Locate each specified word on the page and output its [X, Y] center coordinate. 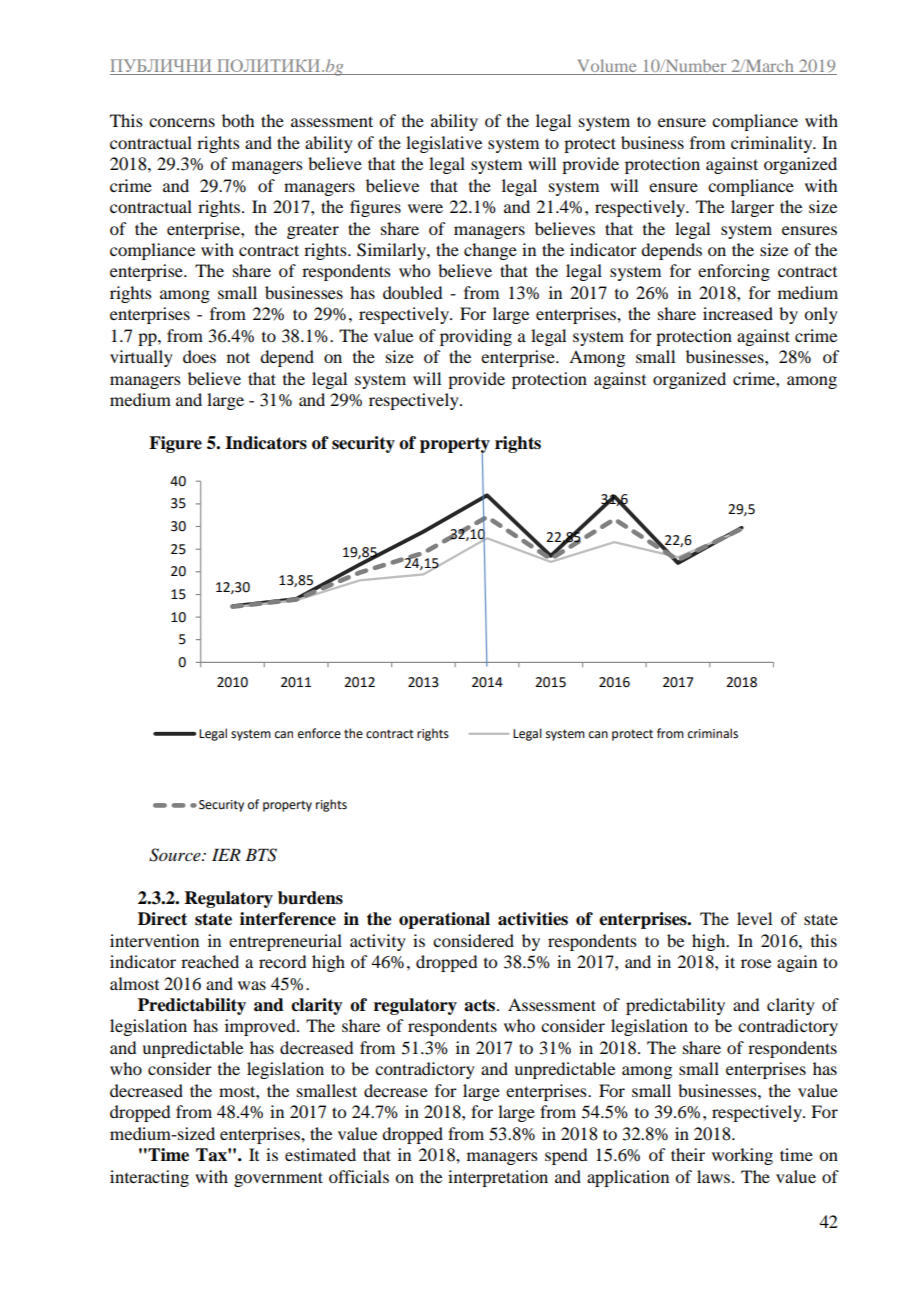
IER [226, 854]
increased [738, 313]
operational [444, 920]
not [238, 357]
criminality [773, 144]
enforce [319, 733]
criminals [713, 733]
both [238, 120]
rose [756, 963]
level [754, 918]
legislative [444, 144]
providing [476, 337]
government [278, 1179]
